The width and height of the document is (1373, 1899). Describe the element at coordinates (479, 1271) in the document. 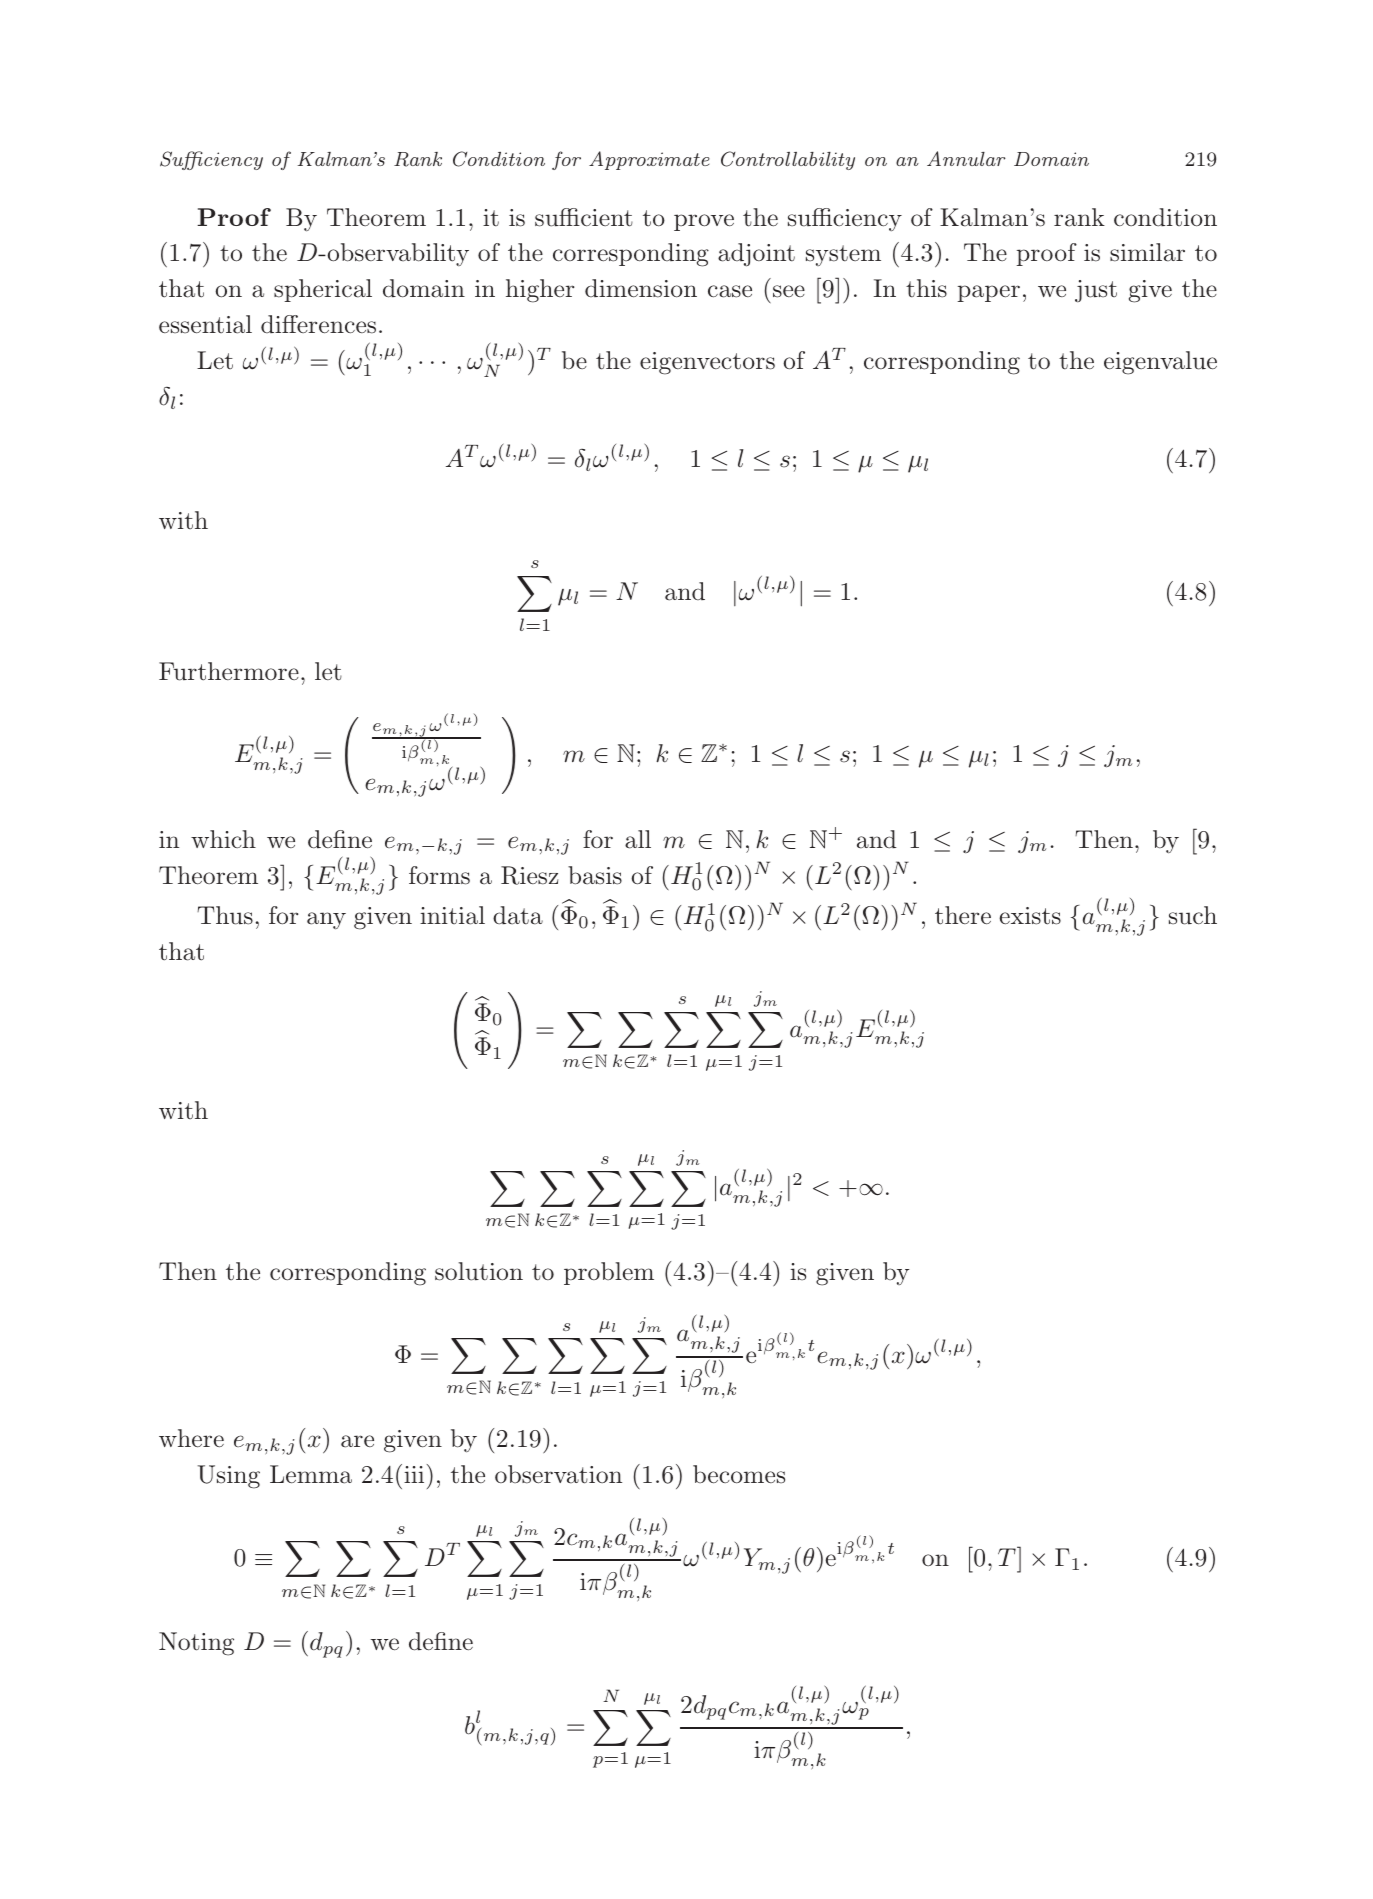

I see `solution` at that location.
